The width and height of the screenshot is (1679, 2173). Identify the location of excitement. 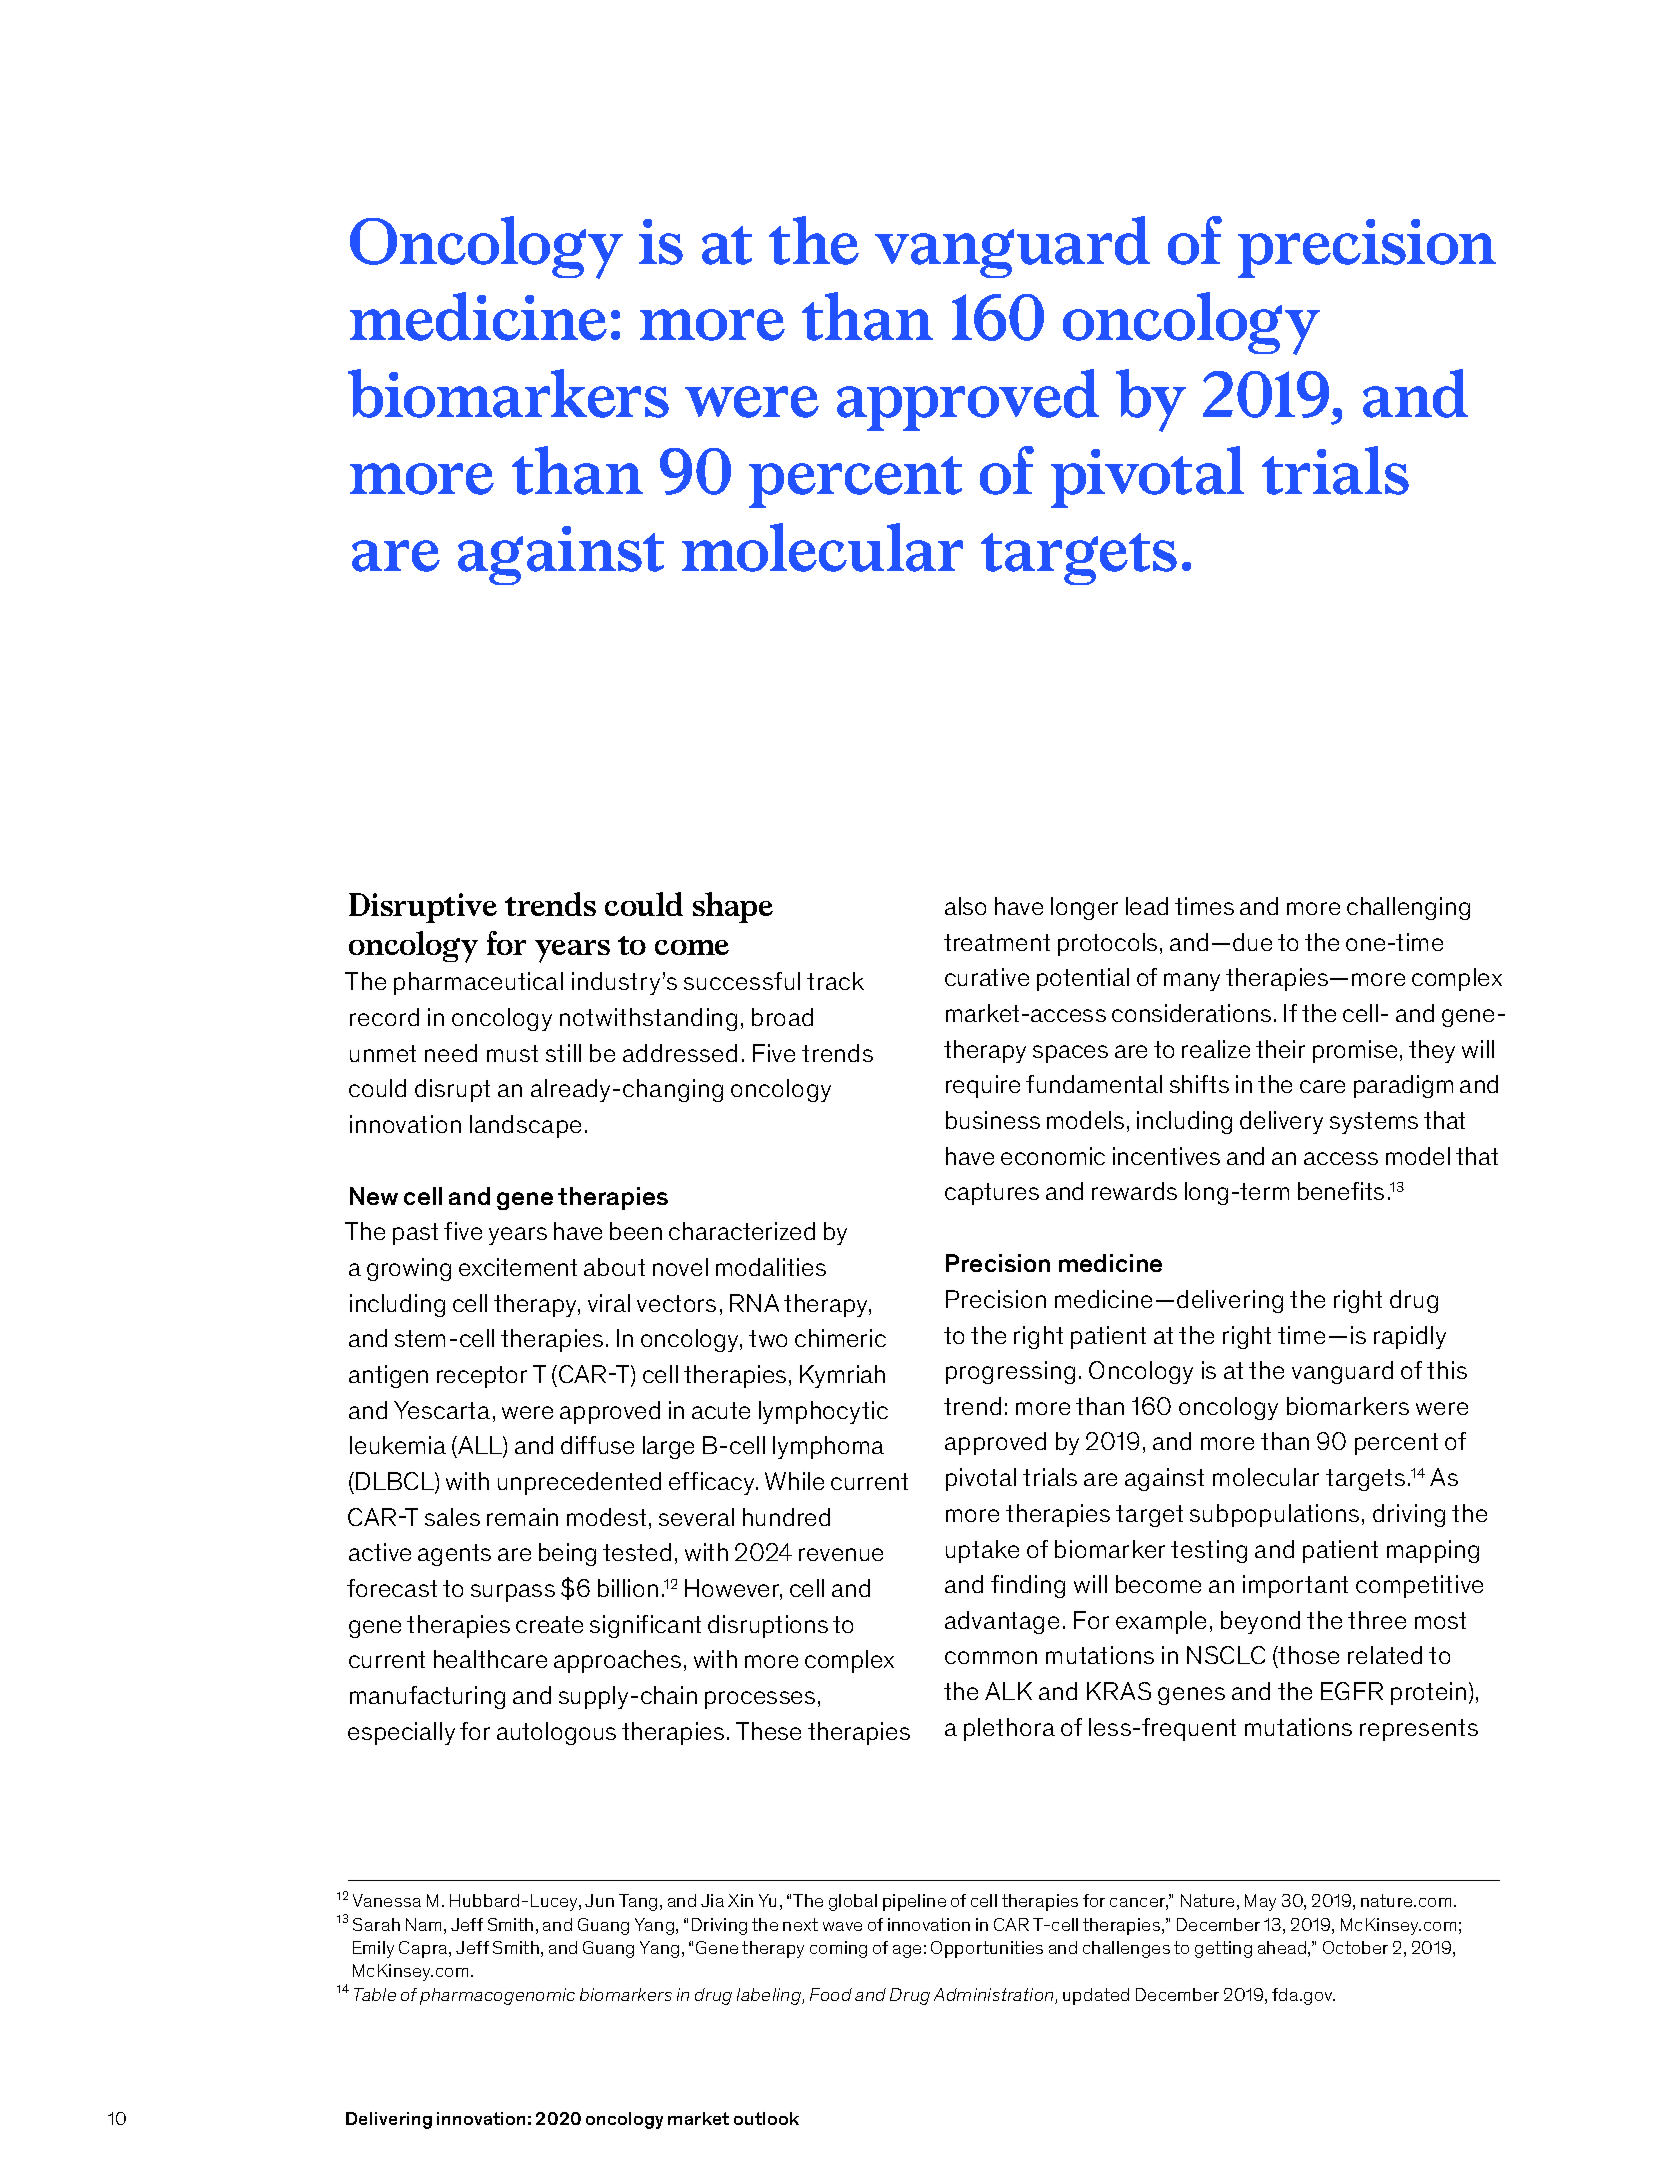
(518, 1267).
